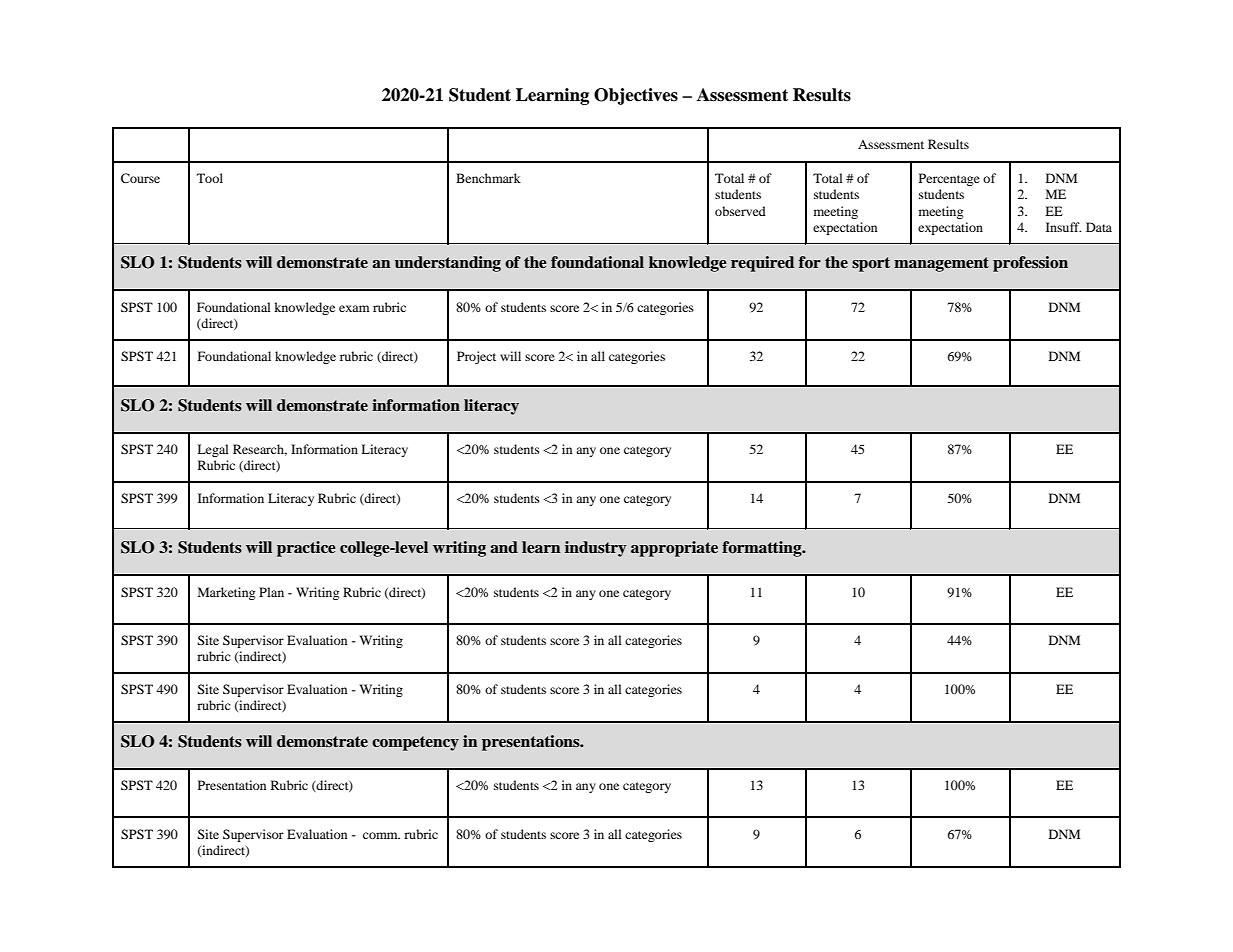 The width and height of the screenshot is (1233, 952). I want to click on appropriate, so click(674, 549).
